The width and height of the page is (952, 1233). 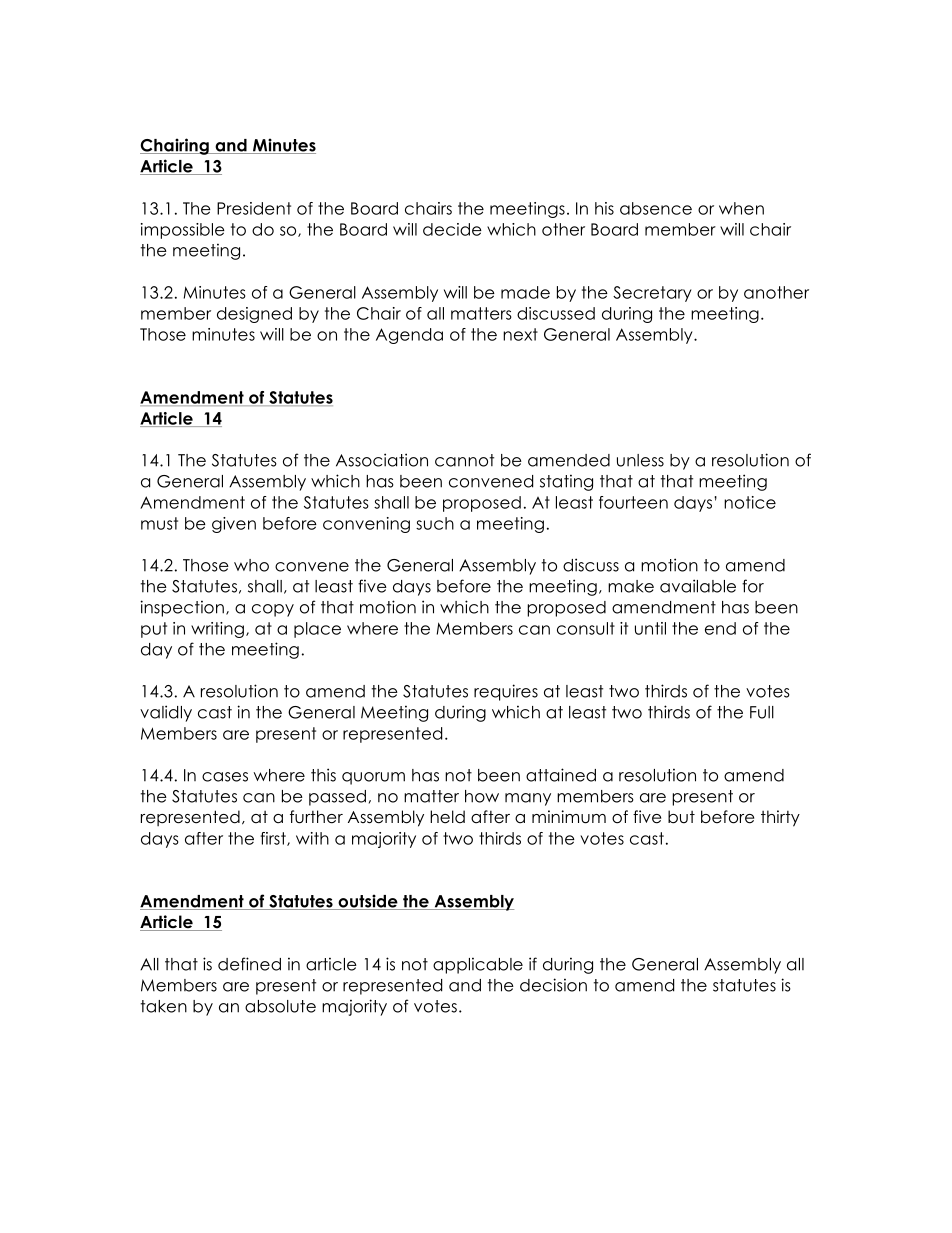 What do you see at coordinates (741, 208) in the page?
I see `when` at bounding box center [741, 208].
